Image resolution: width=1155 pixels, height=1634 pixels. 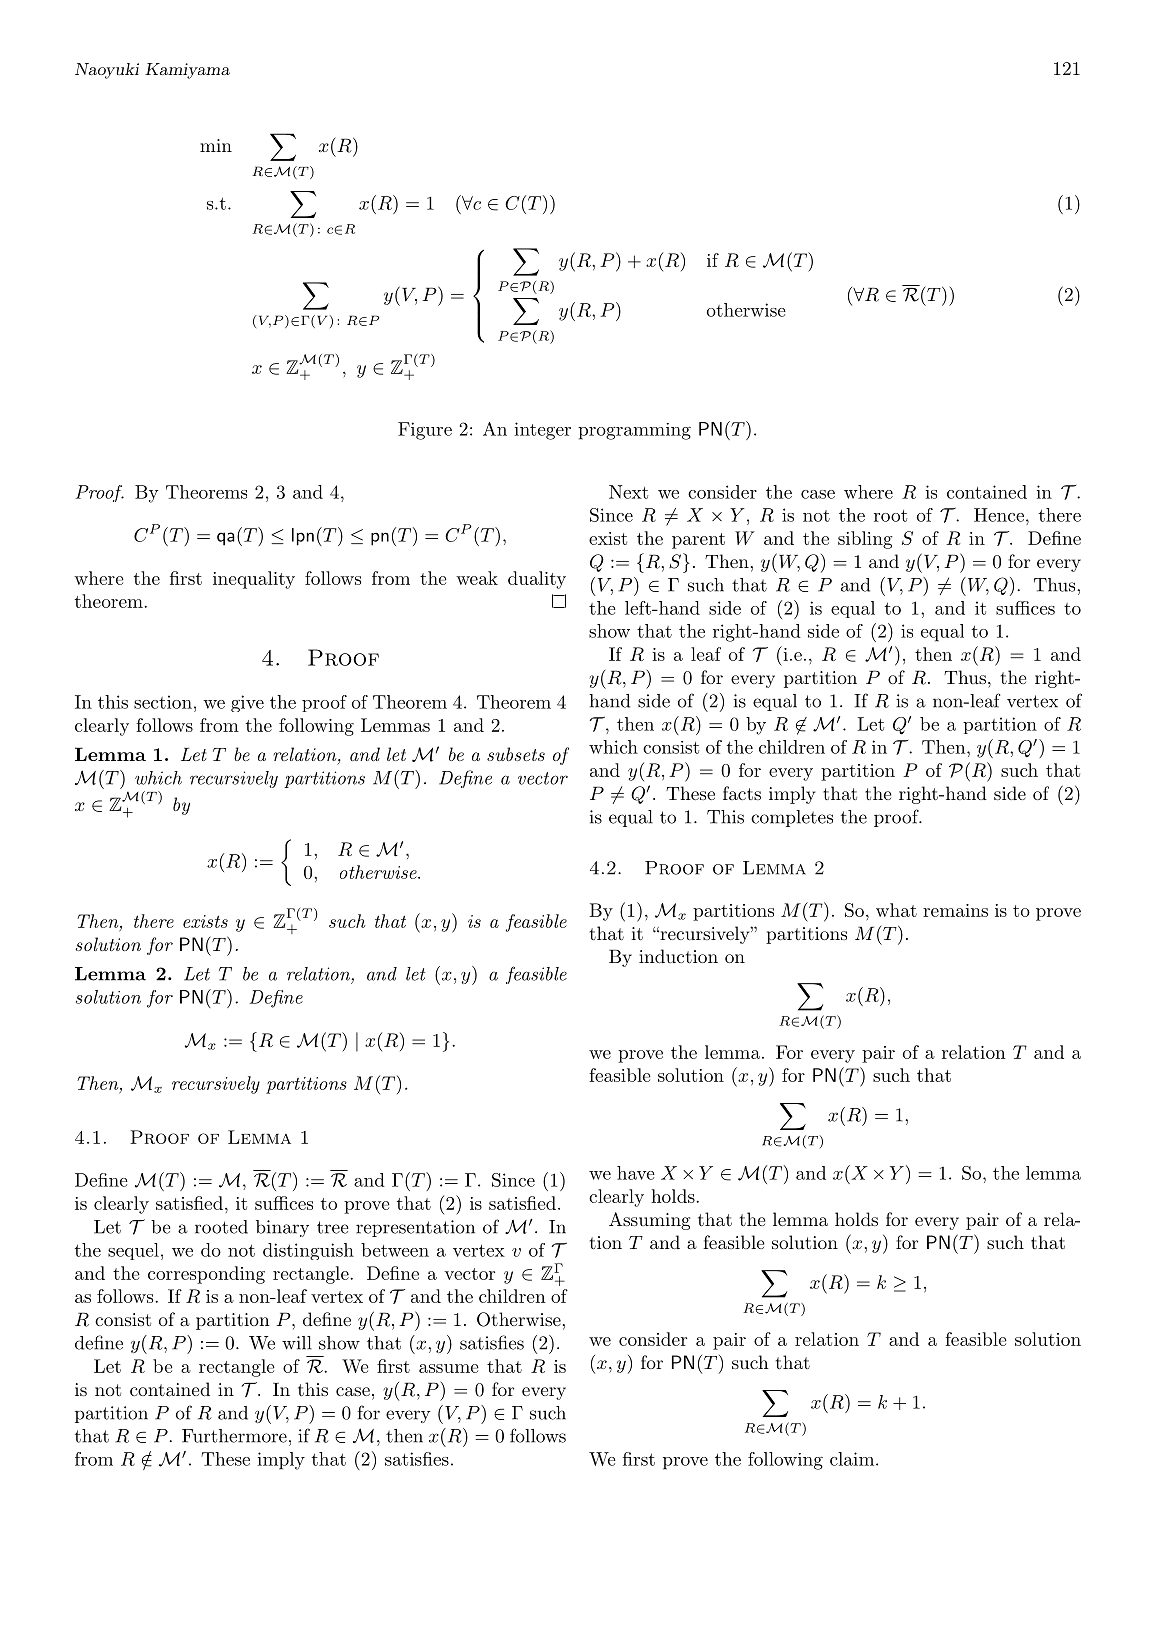 I want to click on completes, so click(x=792, y=818).
